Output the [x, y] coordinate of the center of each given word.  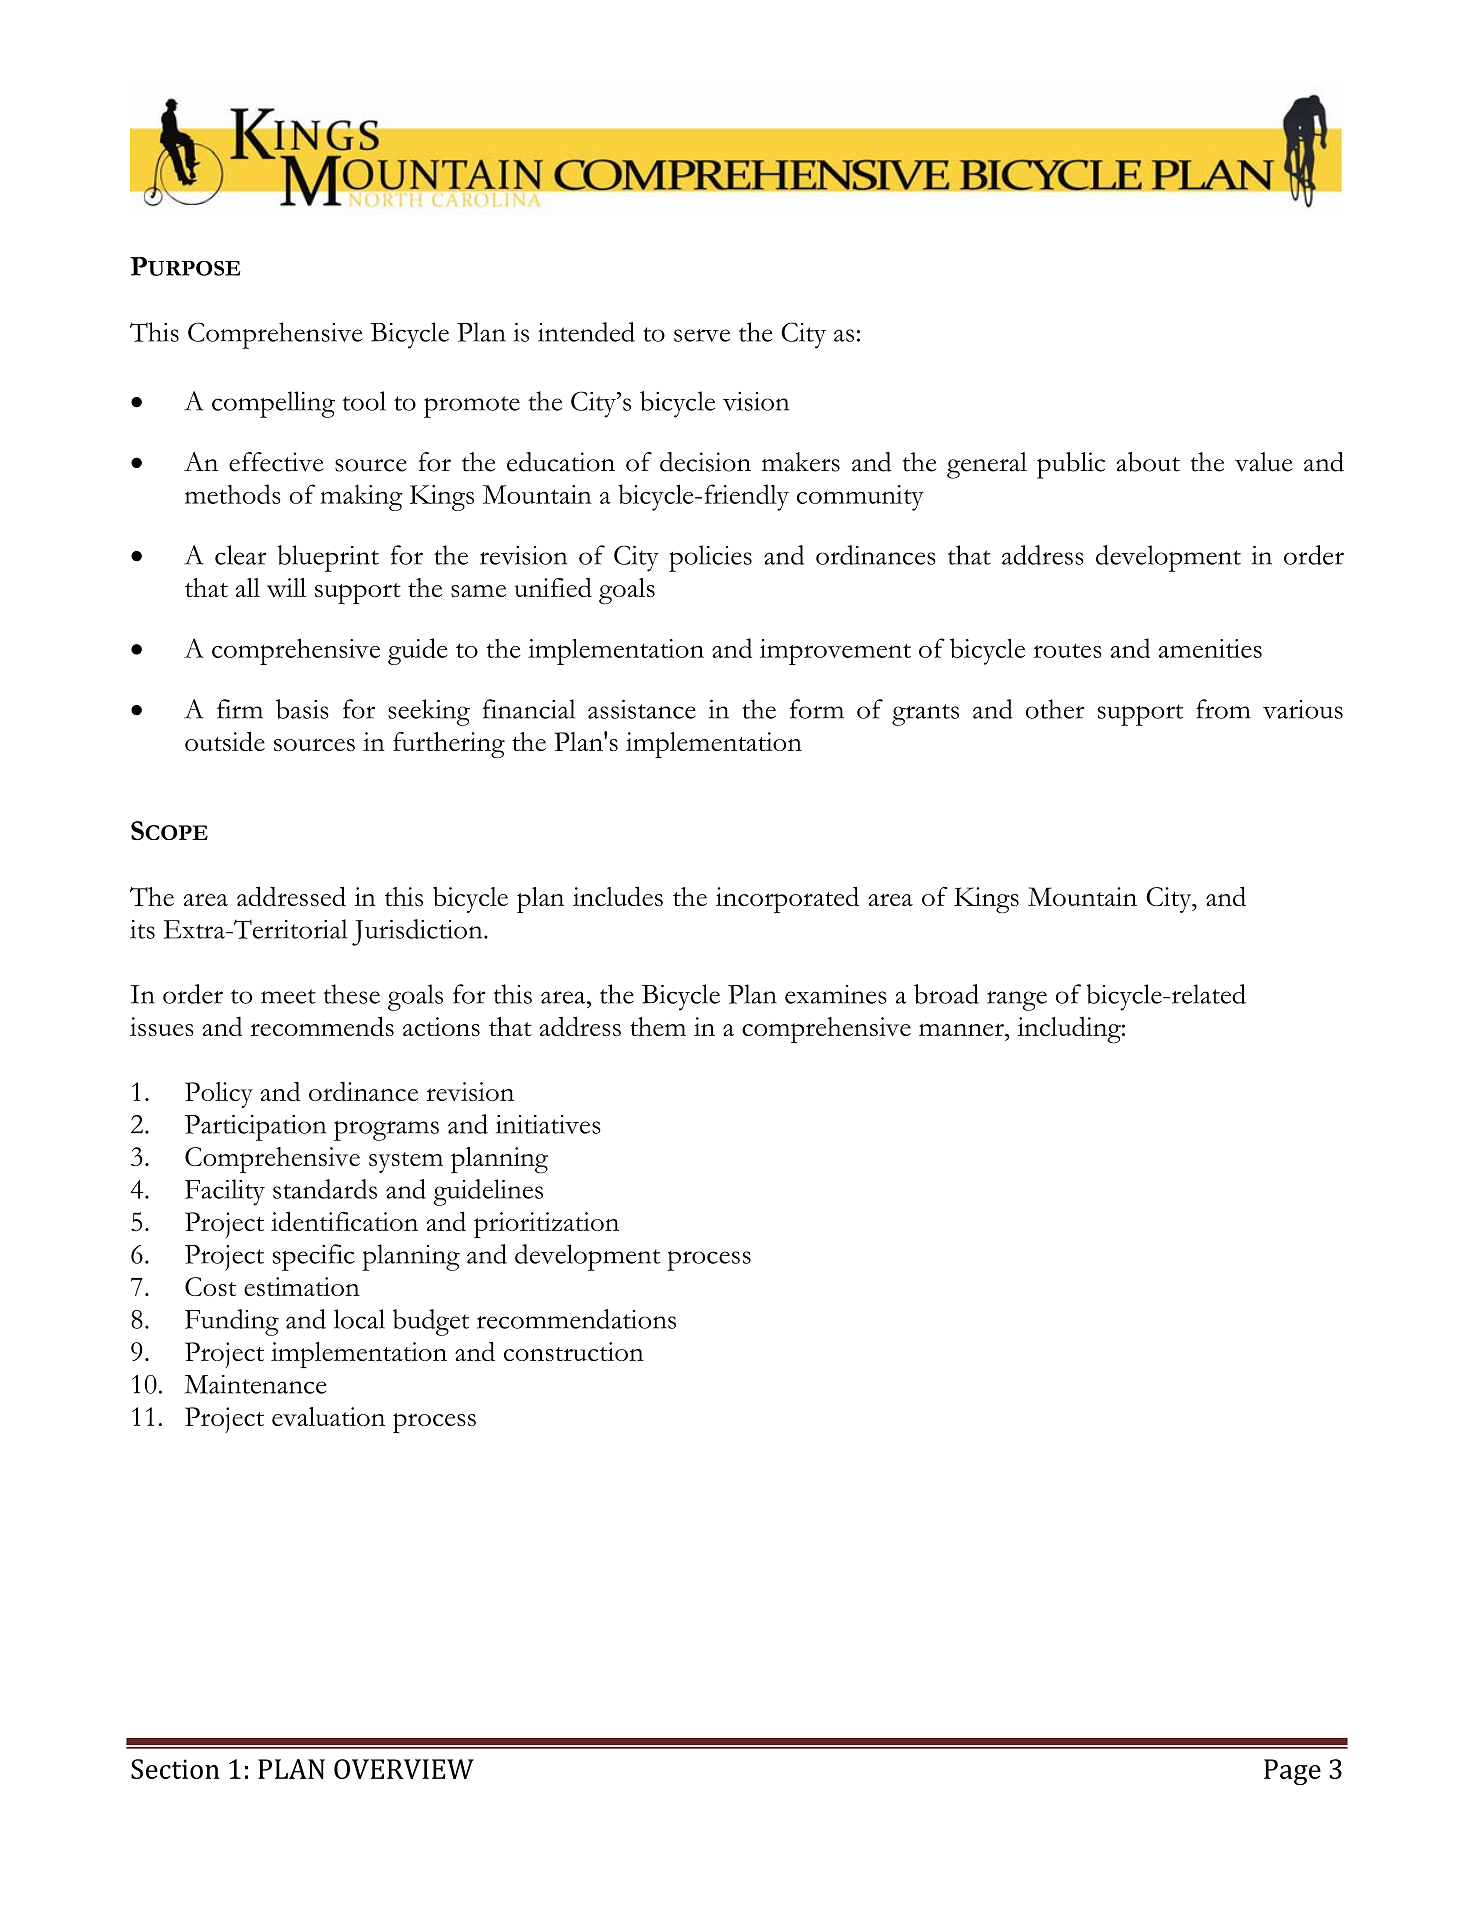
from [1223, 709]
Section [175, 1769]
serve [702, 335]
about [1148, 462]
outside [225, 741]
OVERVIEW [404, 1769]
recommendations [576, 1319]
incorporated [787, 899]
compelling [273, 404]
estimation [302, 1286]
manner [962, 1029]
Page [1292, 1772]
